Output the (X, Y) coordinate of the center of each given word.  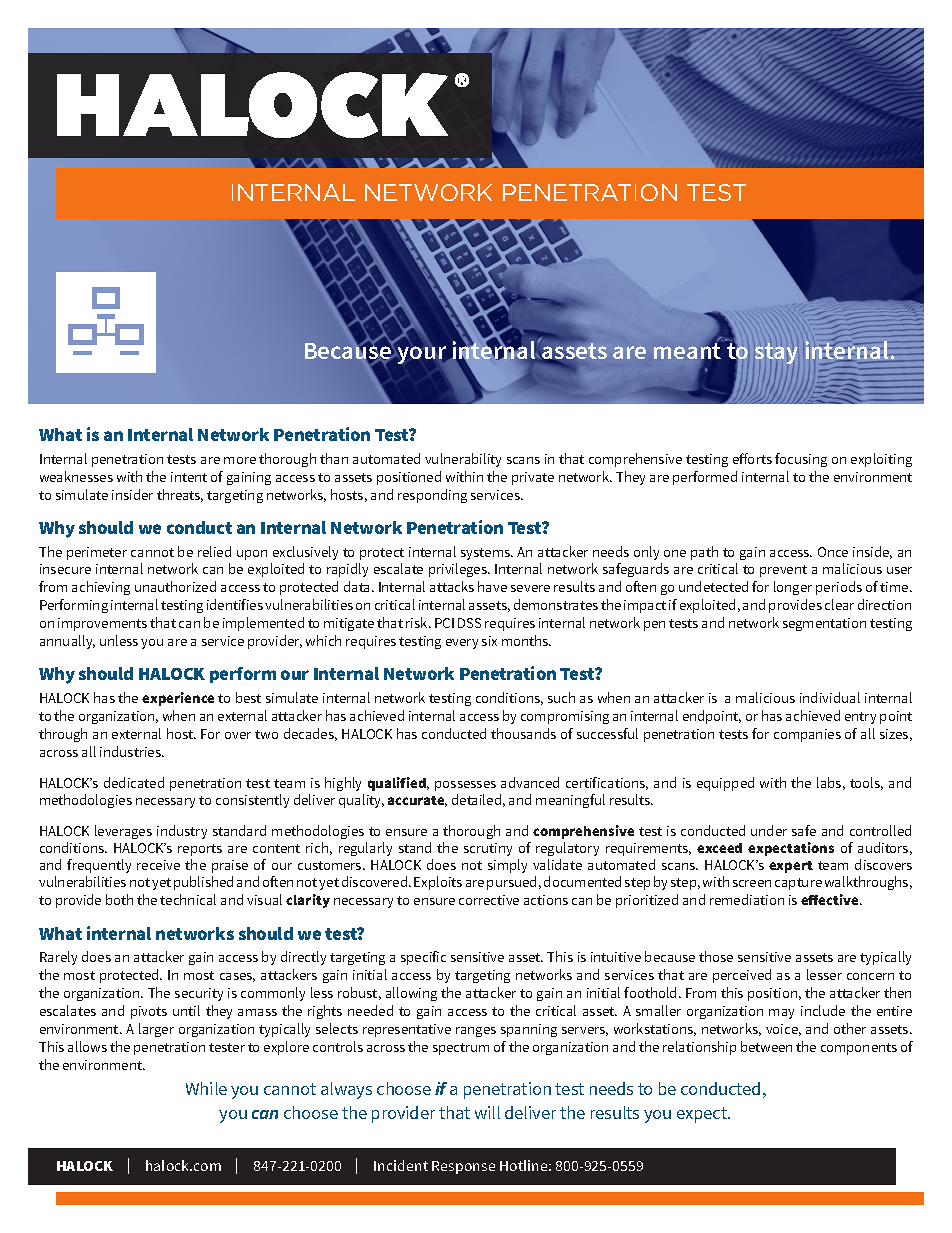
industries (131, 751)
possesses (465, 786)
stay (776, 355)
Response (463, 1167)
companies (807, 735)
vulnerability (463, 460)
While (206, 1088)
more (240, 460)
